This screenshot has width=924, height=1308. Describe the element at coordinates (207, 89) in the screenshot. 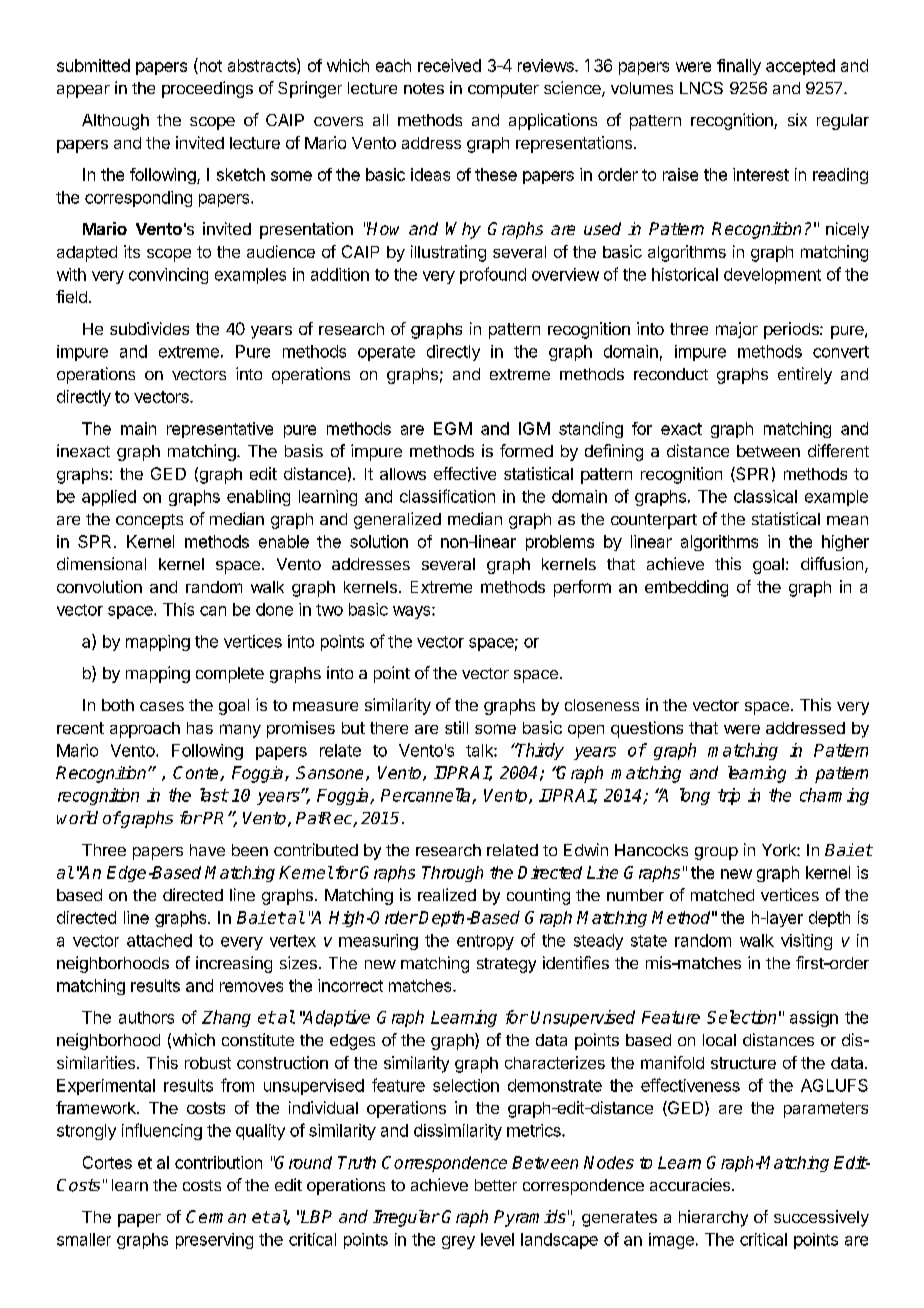

I see `proceedings` at that location.
